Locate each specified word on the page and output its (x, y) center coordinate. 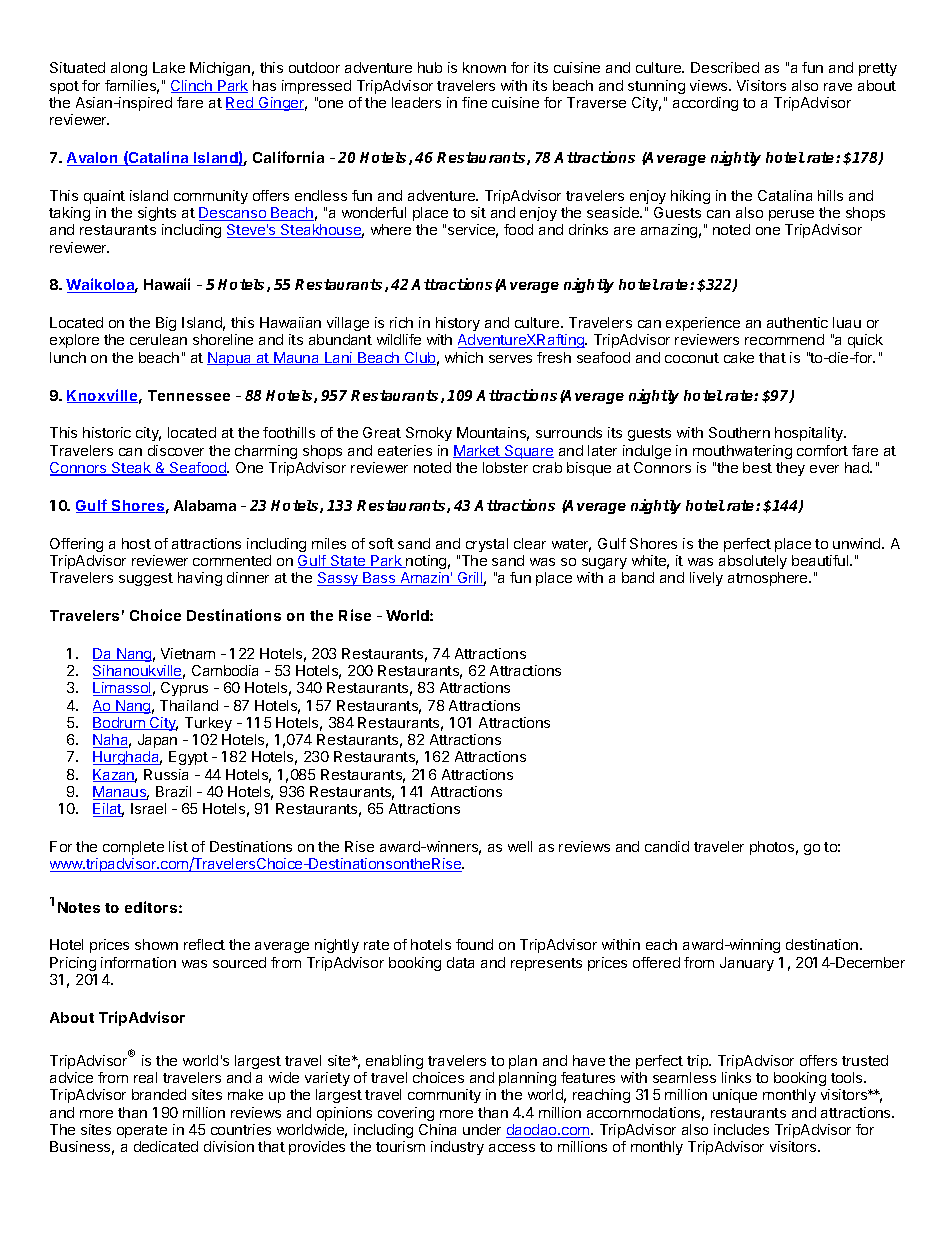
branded (159, 1094)
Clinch (192, 86)
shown (156, 944)
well (520, 846)
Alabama (205, 505)
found (474, 944)
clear (530, 543)
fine (474, 102)
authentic (797, 322)
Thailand (189, 705)
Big (166, 324)
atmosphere (769, 579)
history (458, 324)
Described (725, 67)
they (790, 469)
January (747, 964)
